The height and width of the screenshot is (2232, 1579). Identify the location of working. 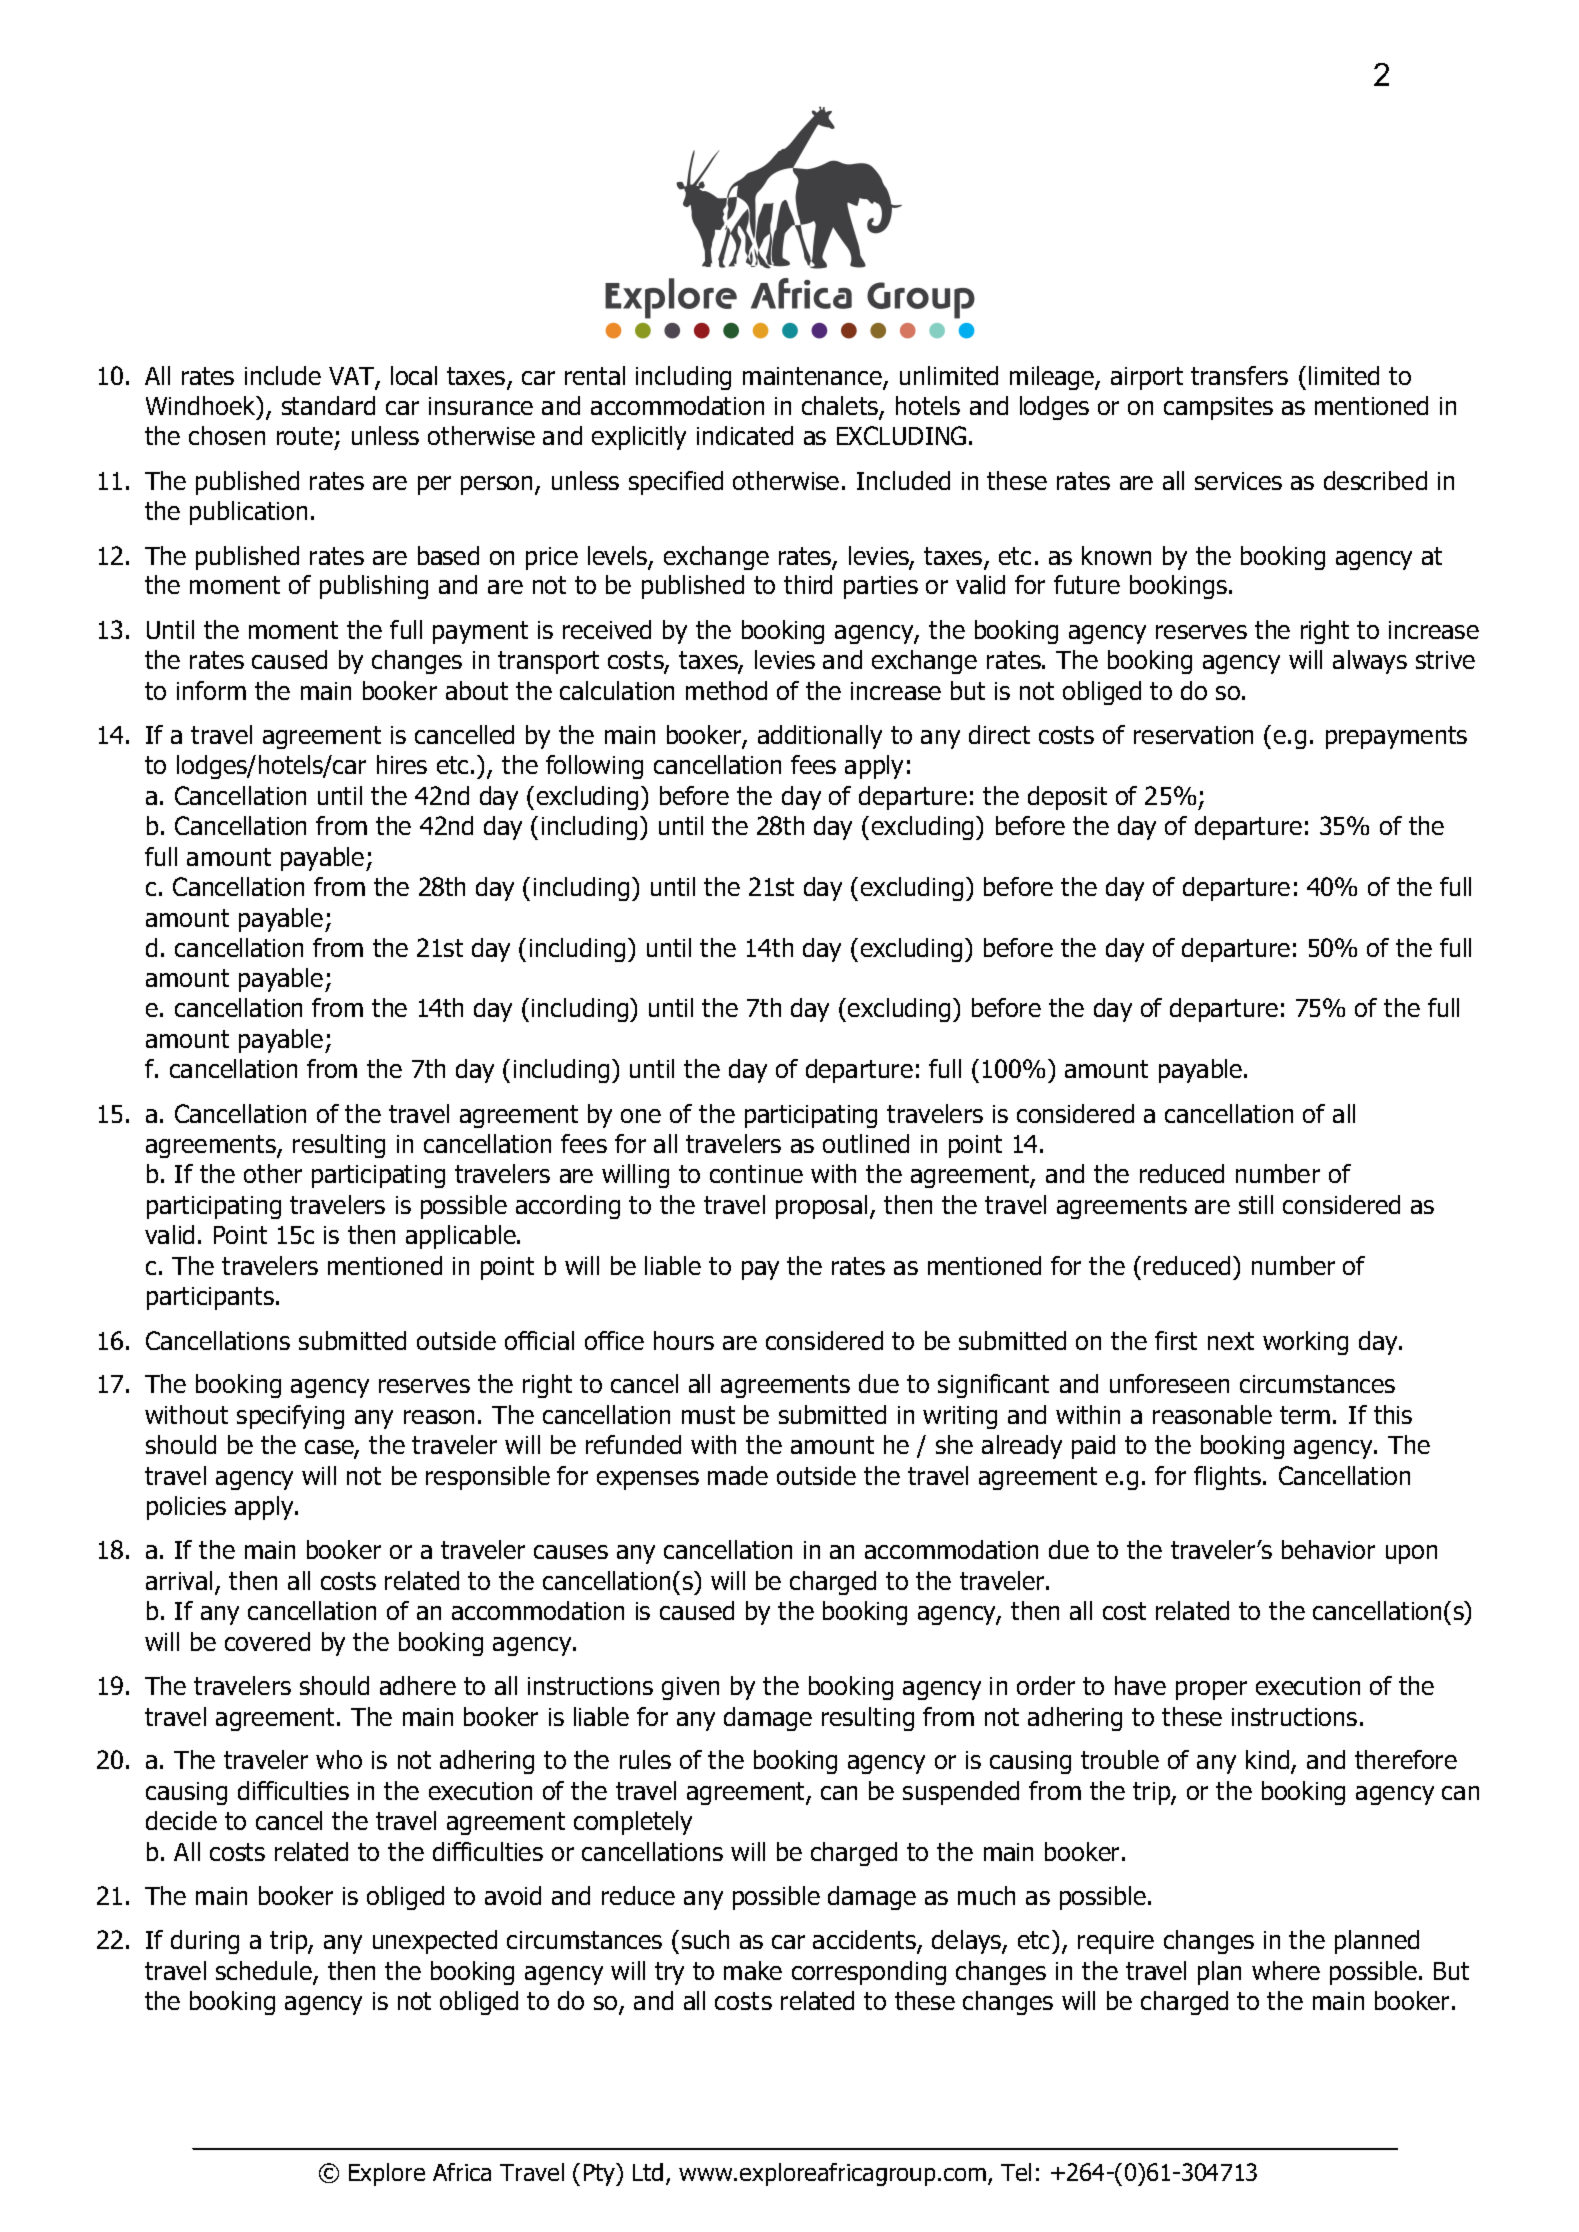
(1305, 1343).
